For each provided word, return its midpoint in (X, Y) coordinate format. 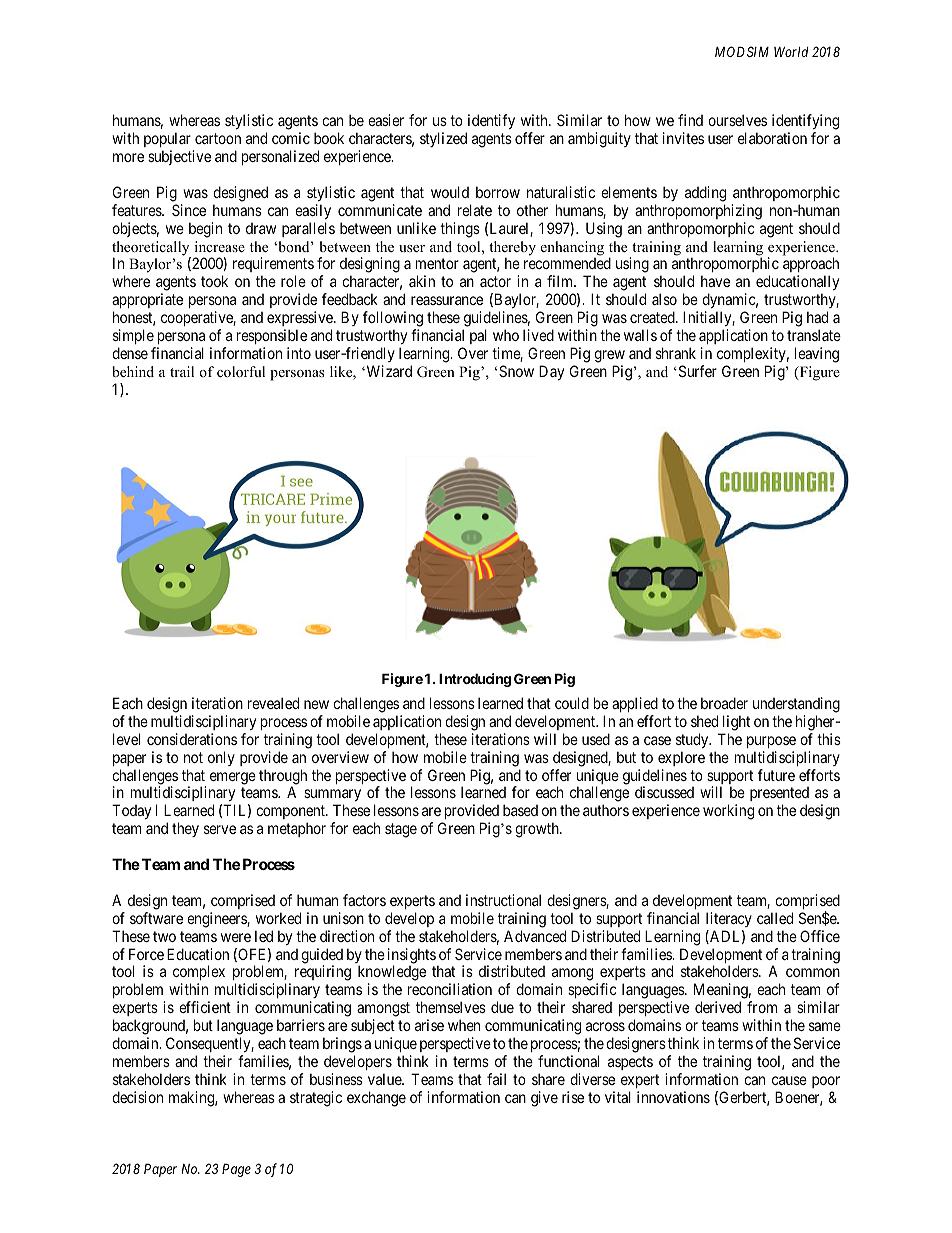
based (520, 810)
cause (789, 1080)
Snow (516, 371)
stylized (443, 139)
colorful (241, 371)
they (185, 829)
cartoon (218, 138)
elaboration (772, 138)
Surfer (696, 371)
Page (236, 1170)
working (728, 812)
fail (496, 1079)
